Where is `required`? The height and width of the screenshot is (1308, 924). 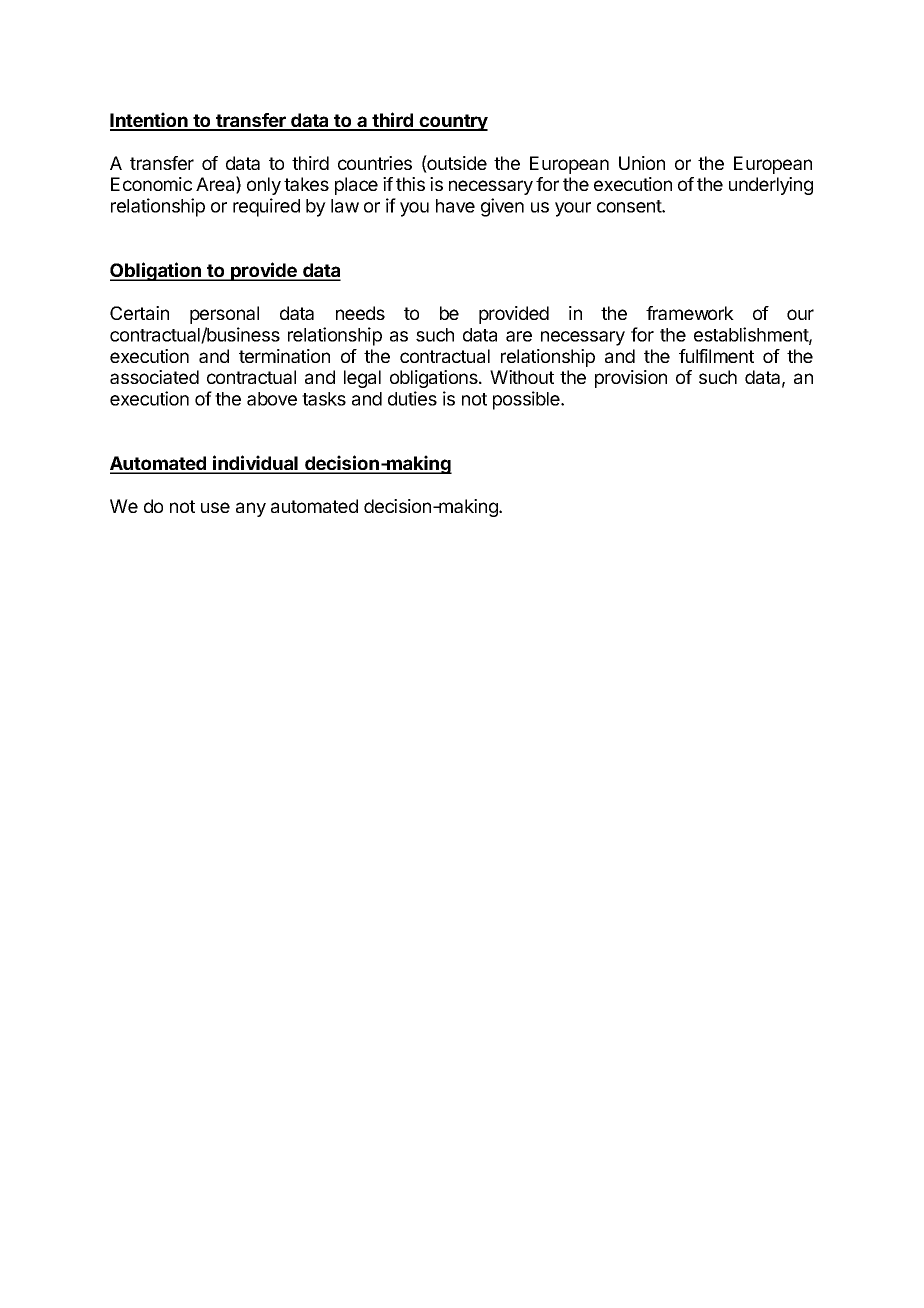 required is located at coordinates (266, 207).
